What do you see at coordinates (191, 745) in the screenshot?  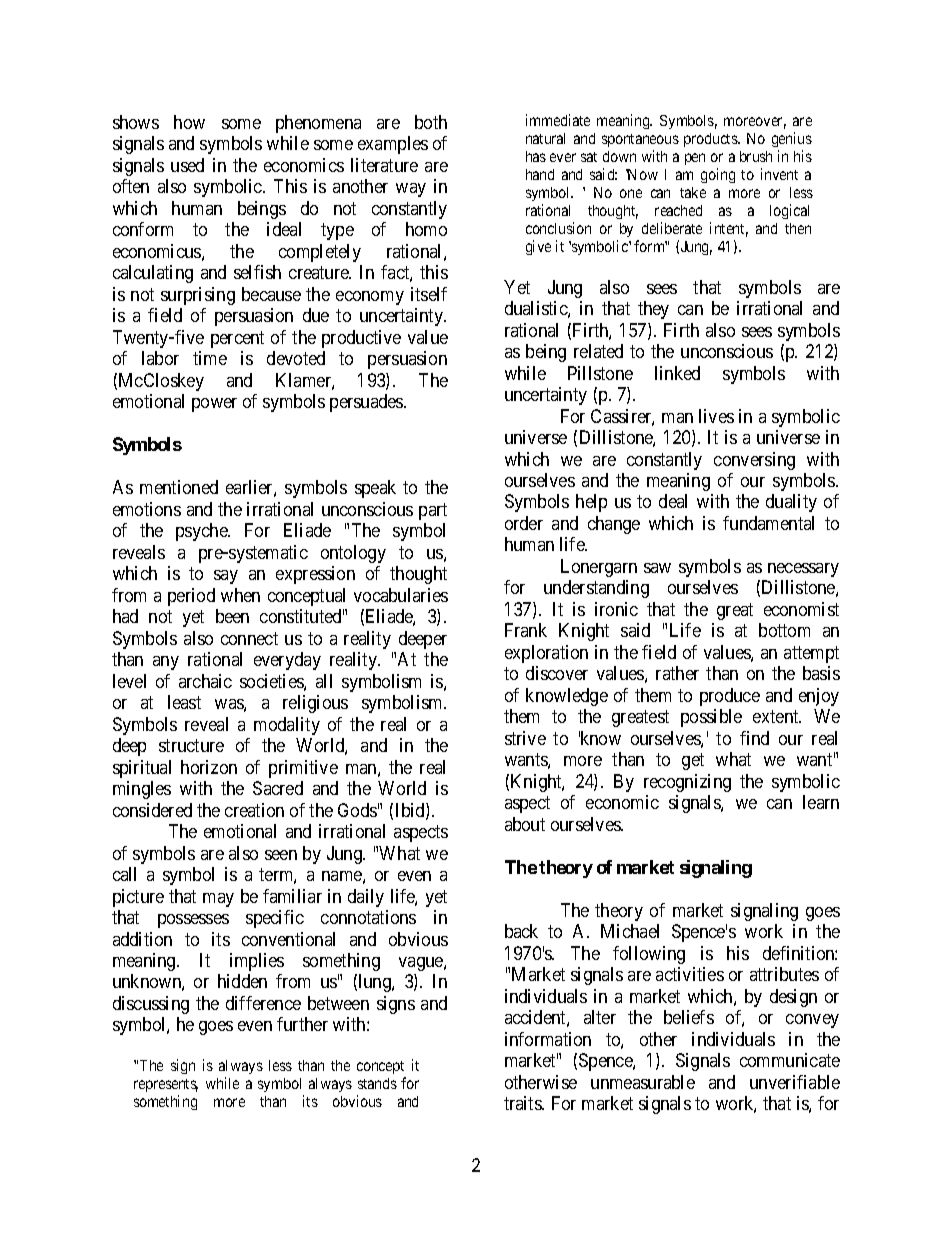 I see `structure` at bounding box center [191, 745].
